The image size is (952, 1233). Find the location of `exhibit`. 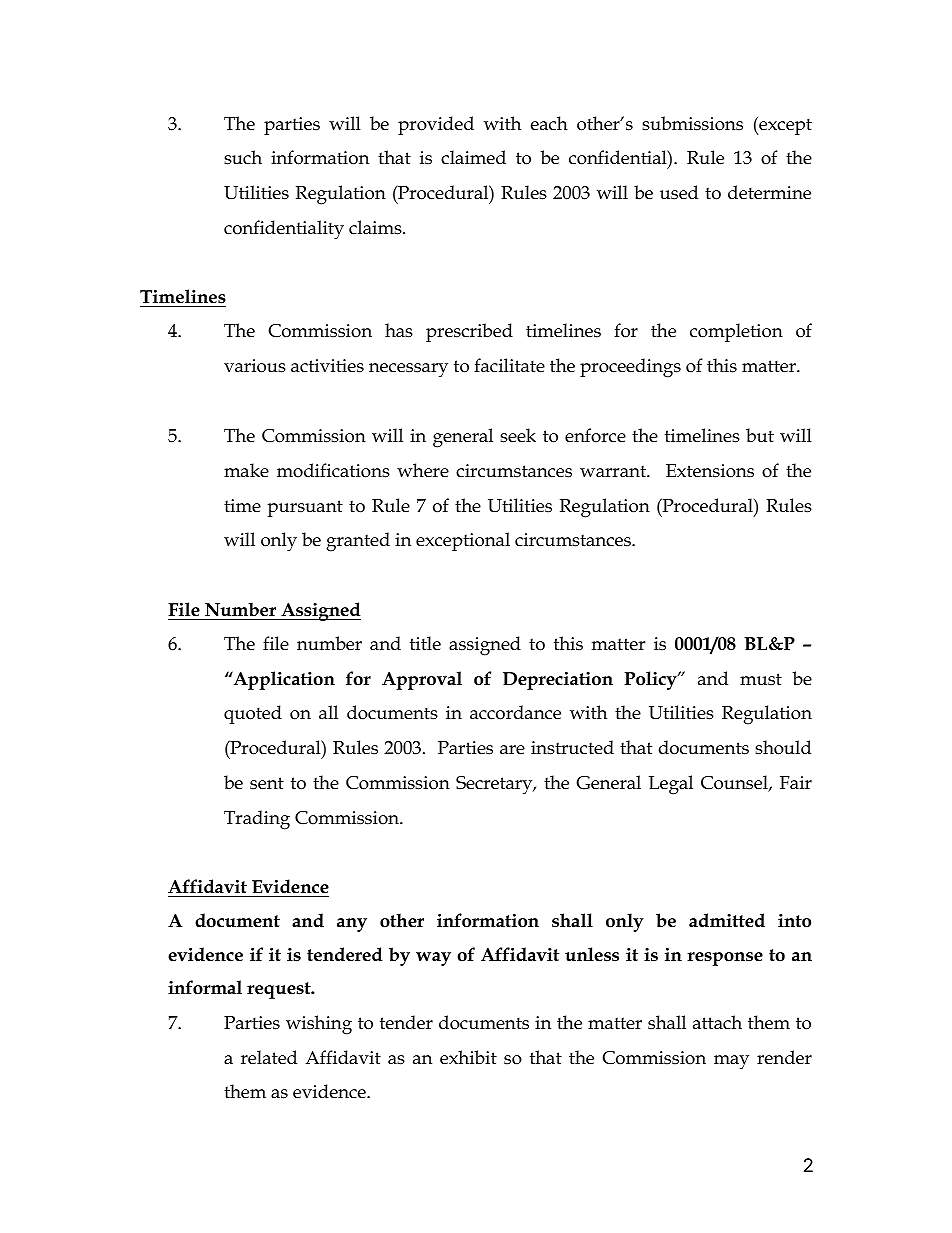

exhibit is located at coordinates (468, 1057).
